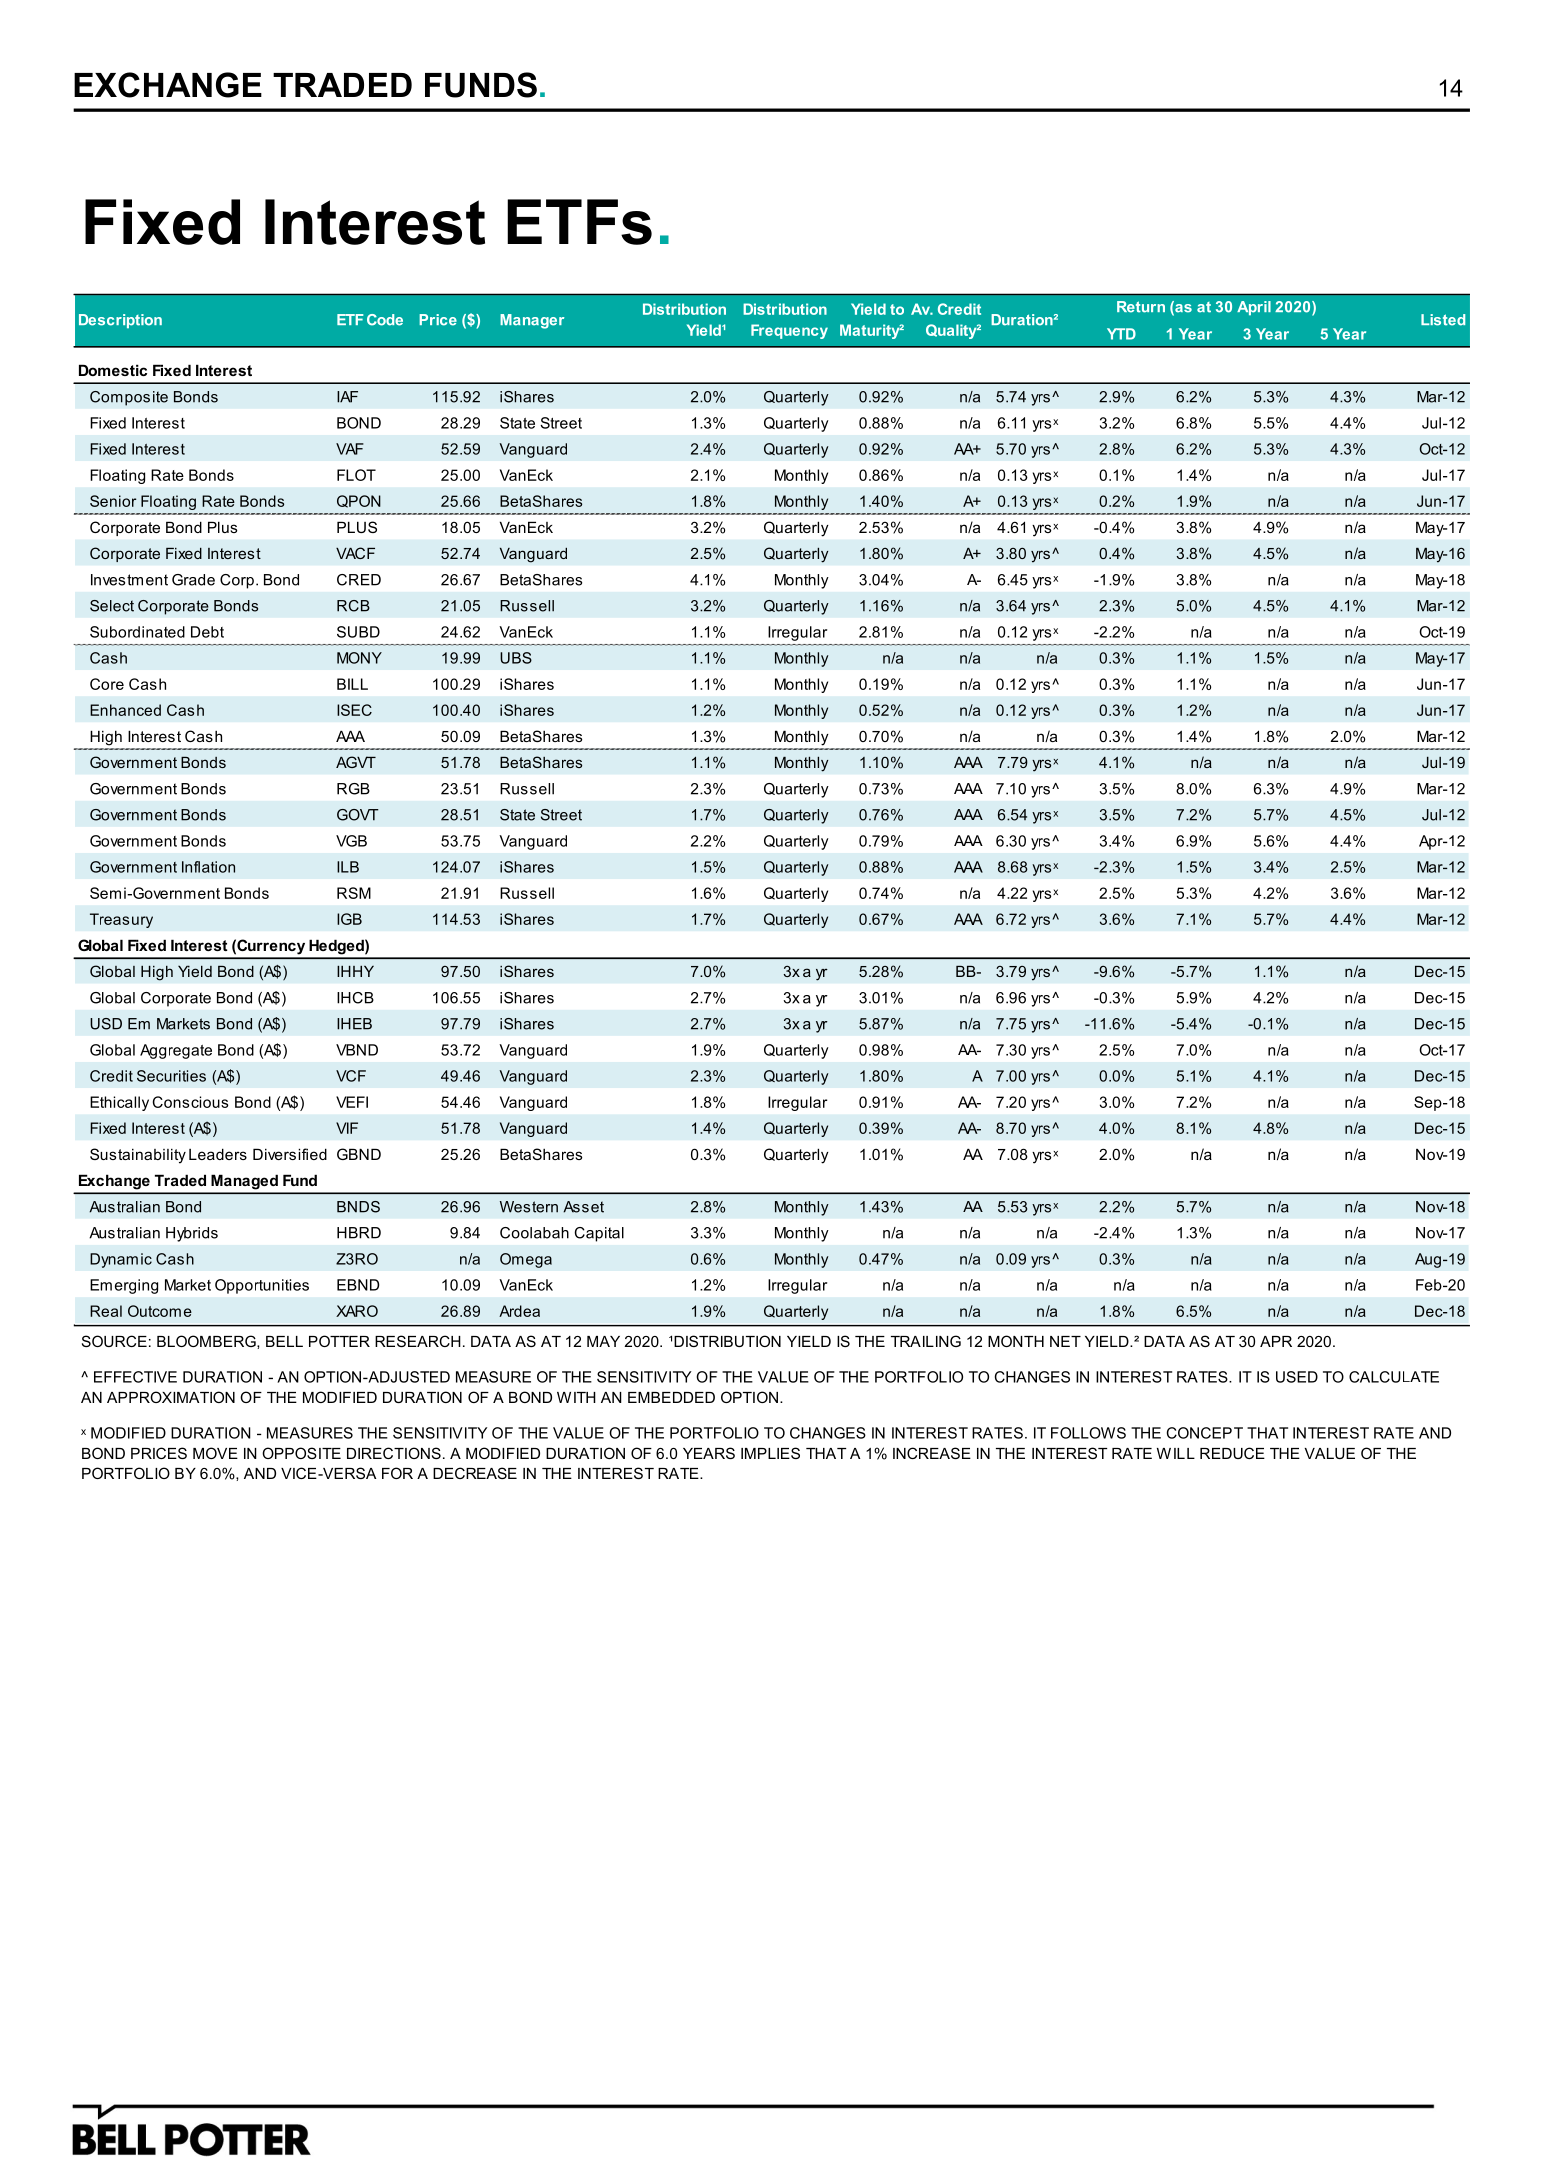 This screenshot has height=2183, width=1543. What do you see at coordinates (1232, 1453) in the screenshot?
I see `REDUCE` at bounding box center [1232, 1453].
